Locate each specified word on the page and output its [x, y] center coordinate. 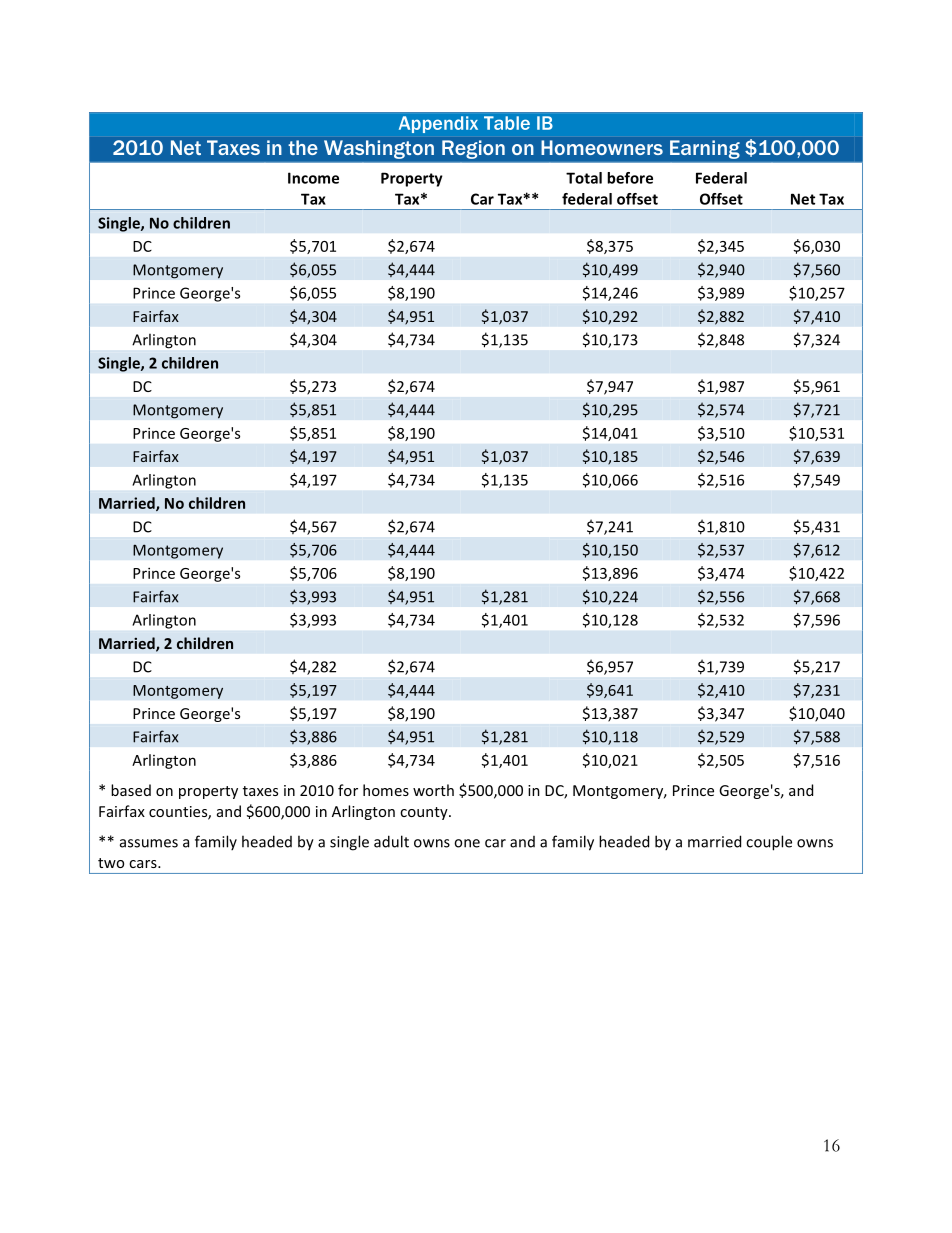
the [303, 147]
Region [473, 149]
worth [433, 790]
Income [313, 178]
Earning [705, 149]
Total [584, 178]
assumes [149, 843]
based [131, 790]
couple [769, 843]
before [630, 178]
